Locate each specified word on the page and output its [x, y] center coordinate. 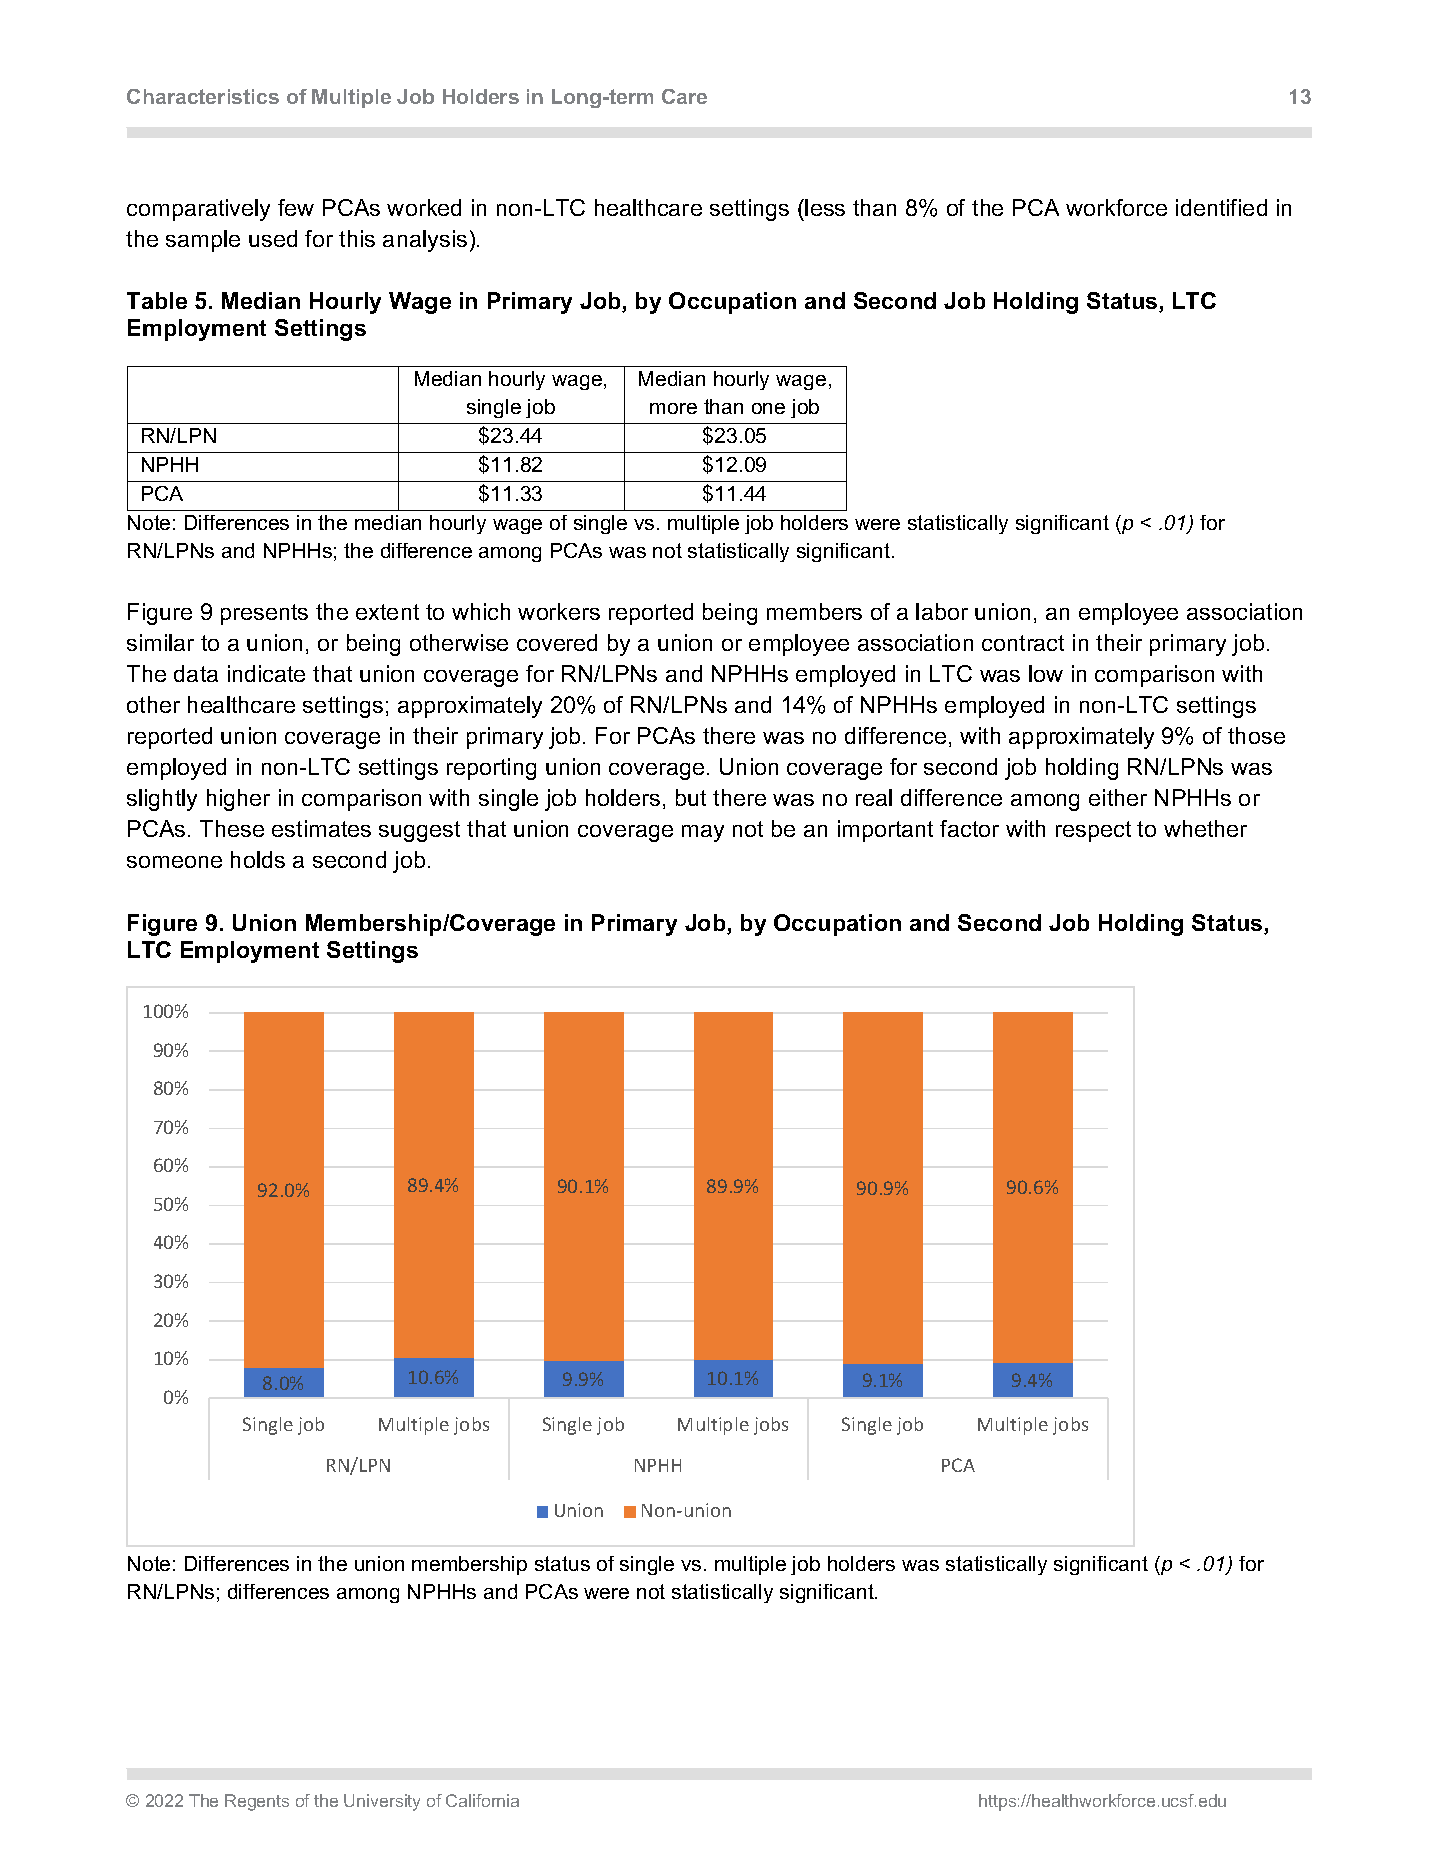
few [296, 207]
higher [238, 800]
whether [1205, 828]
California [482, 1800]
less [825, 207]
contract [1023, 643]
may [703, 833]
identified [1221, 207]
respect [1093, 831]
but [691, 797]
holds [258, 859]
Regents [257, 1802]
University [382, 1802]
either [1118, 797]
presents [264, 614]
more [673, 408]
